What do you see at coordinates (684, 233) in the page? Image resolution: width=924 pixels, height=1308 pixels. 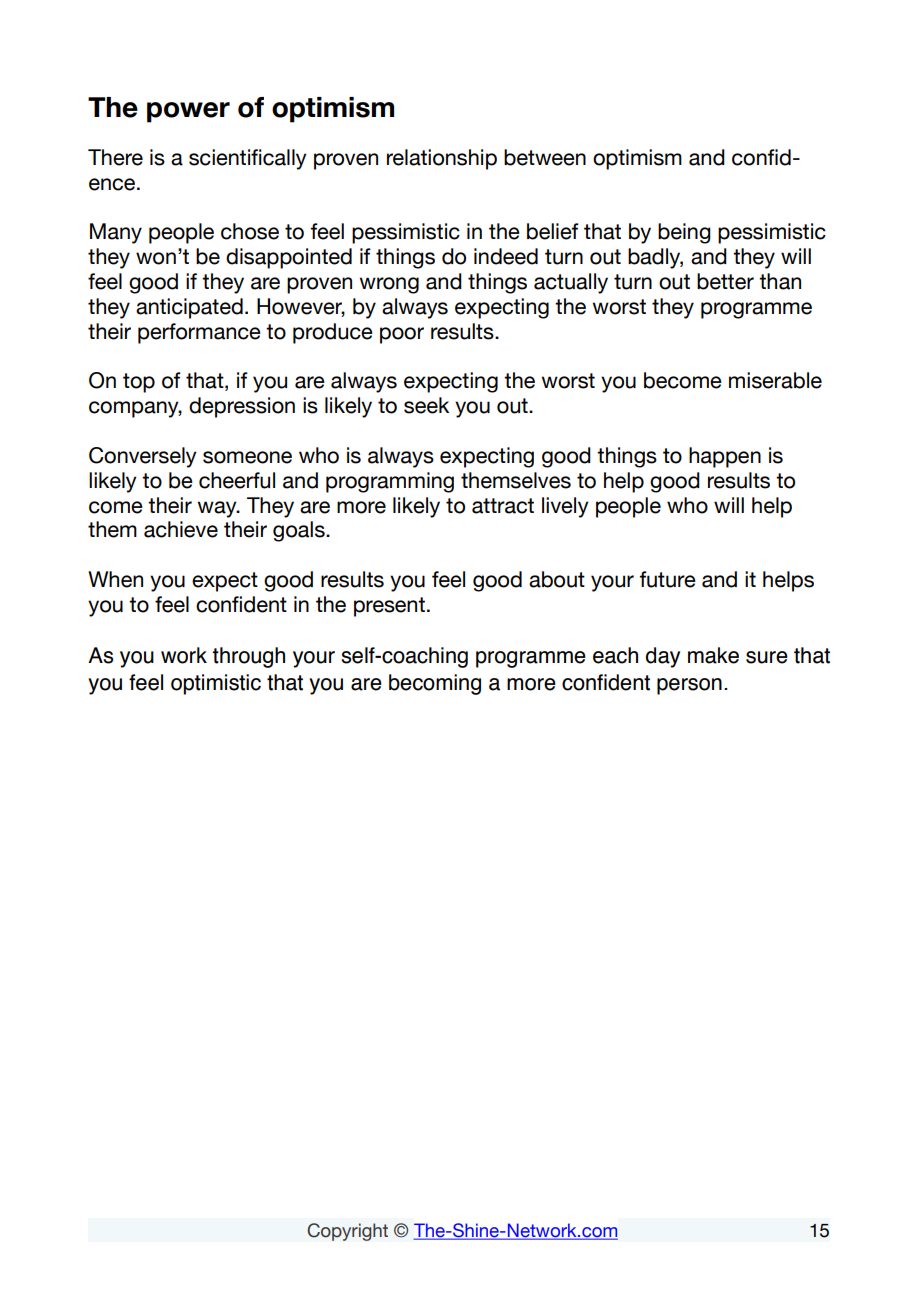 I see `being` at bounding box center [684, 233].
